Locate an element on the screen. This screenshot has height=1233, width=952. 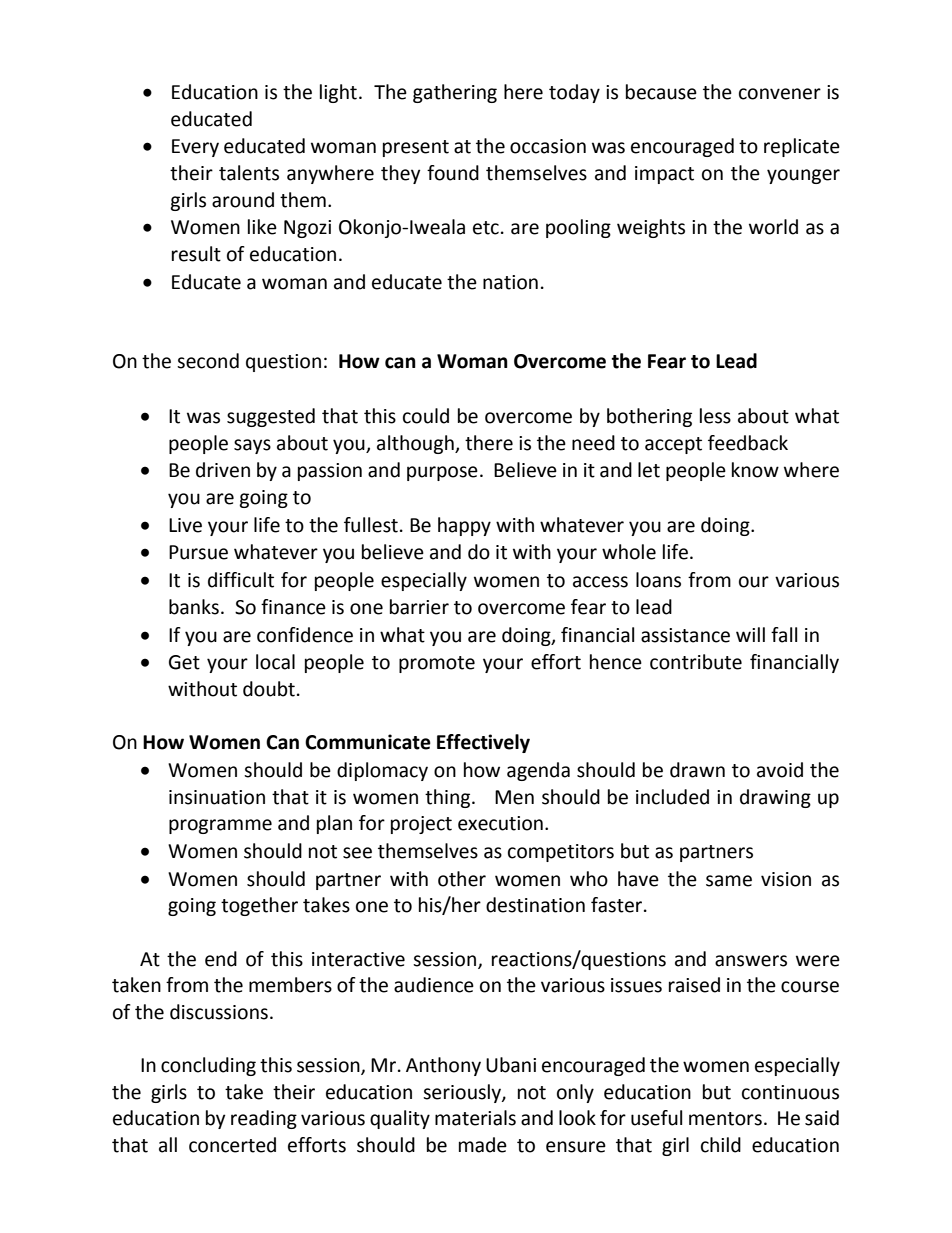
says is located at coordinates (252, 446).
